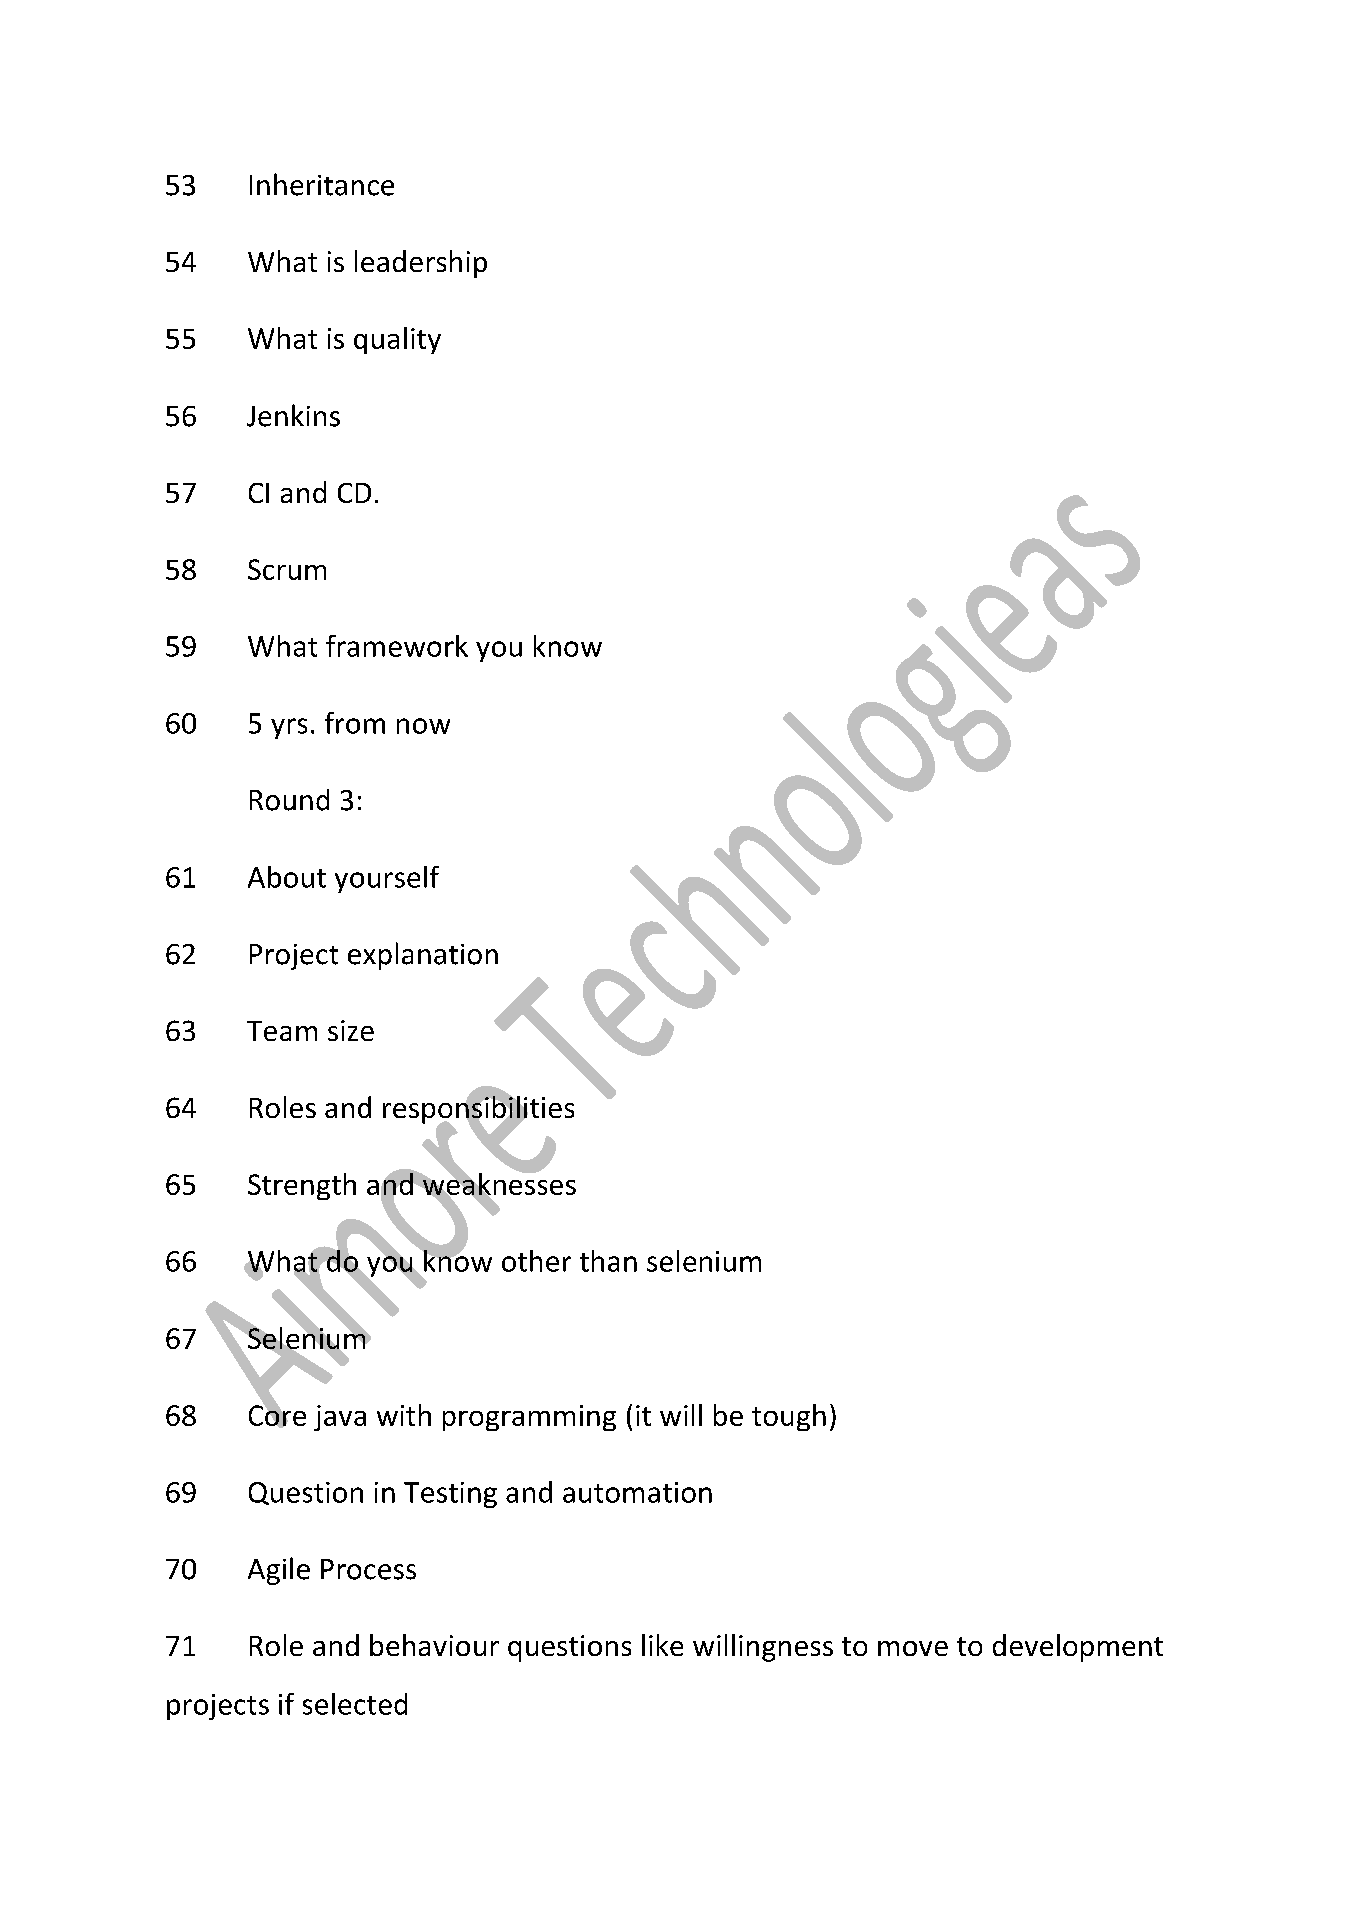 Image resolution: width=1361 pixels, height=1924 pixels. Describe the element at coordinates (287, 569) in the page. I see `Scrum` at that location.
